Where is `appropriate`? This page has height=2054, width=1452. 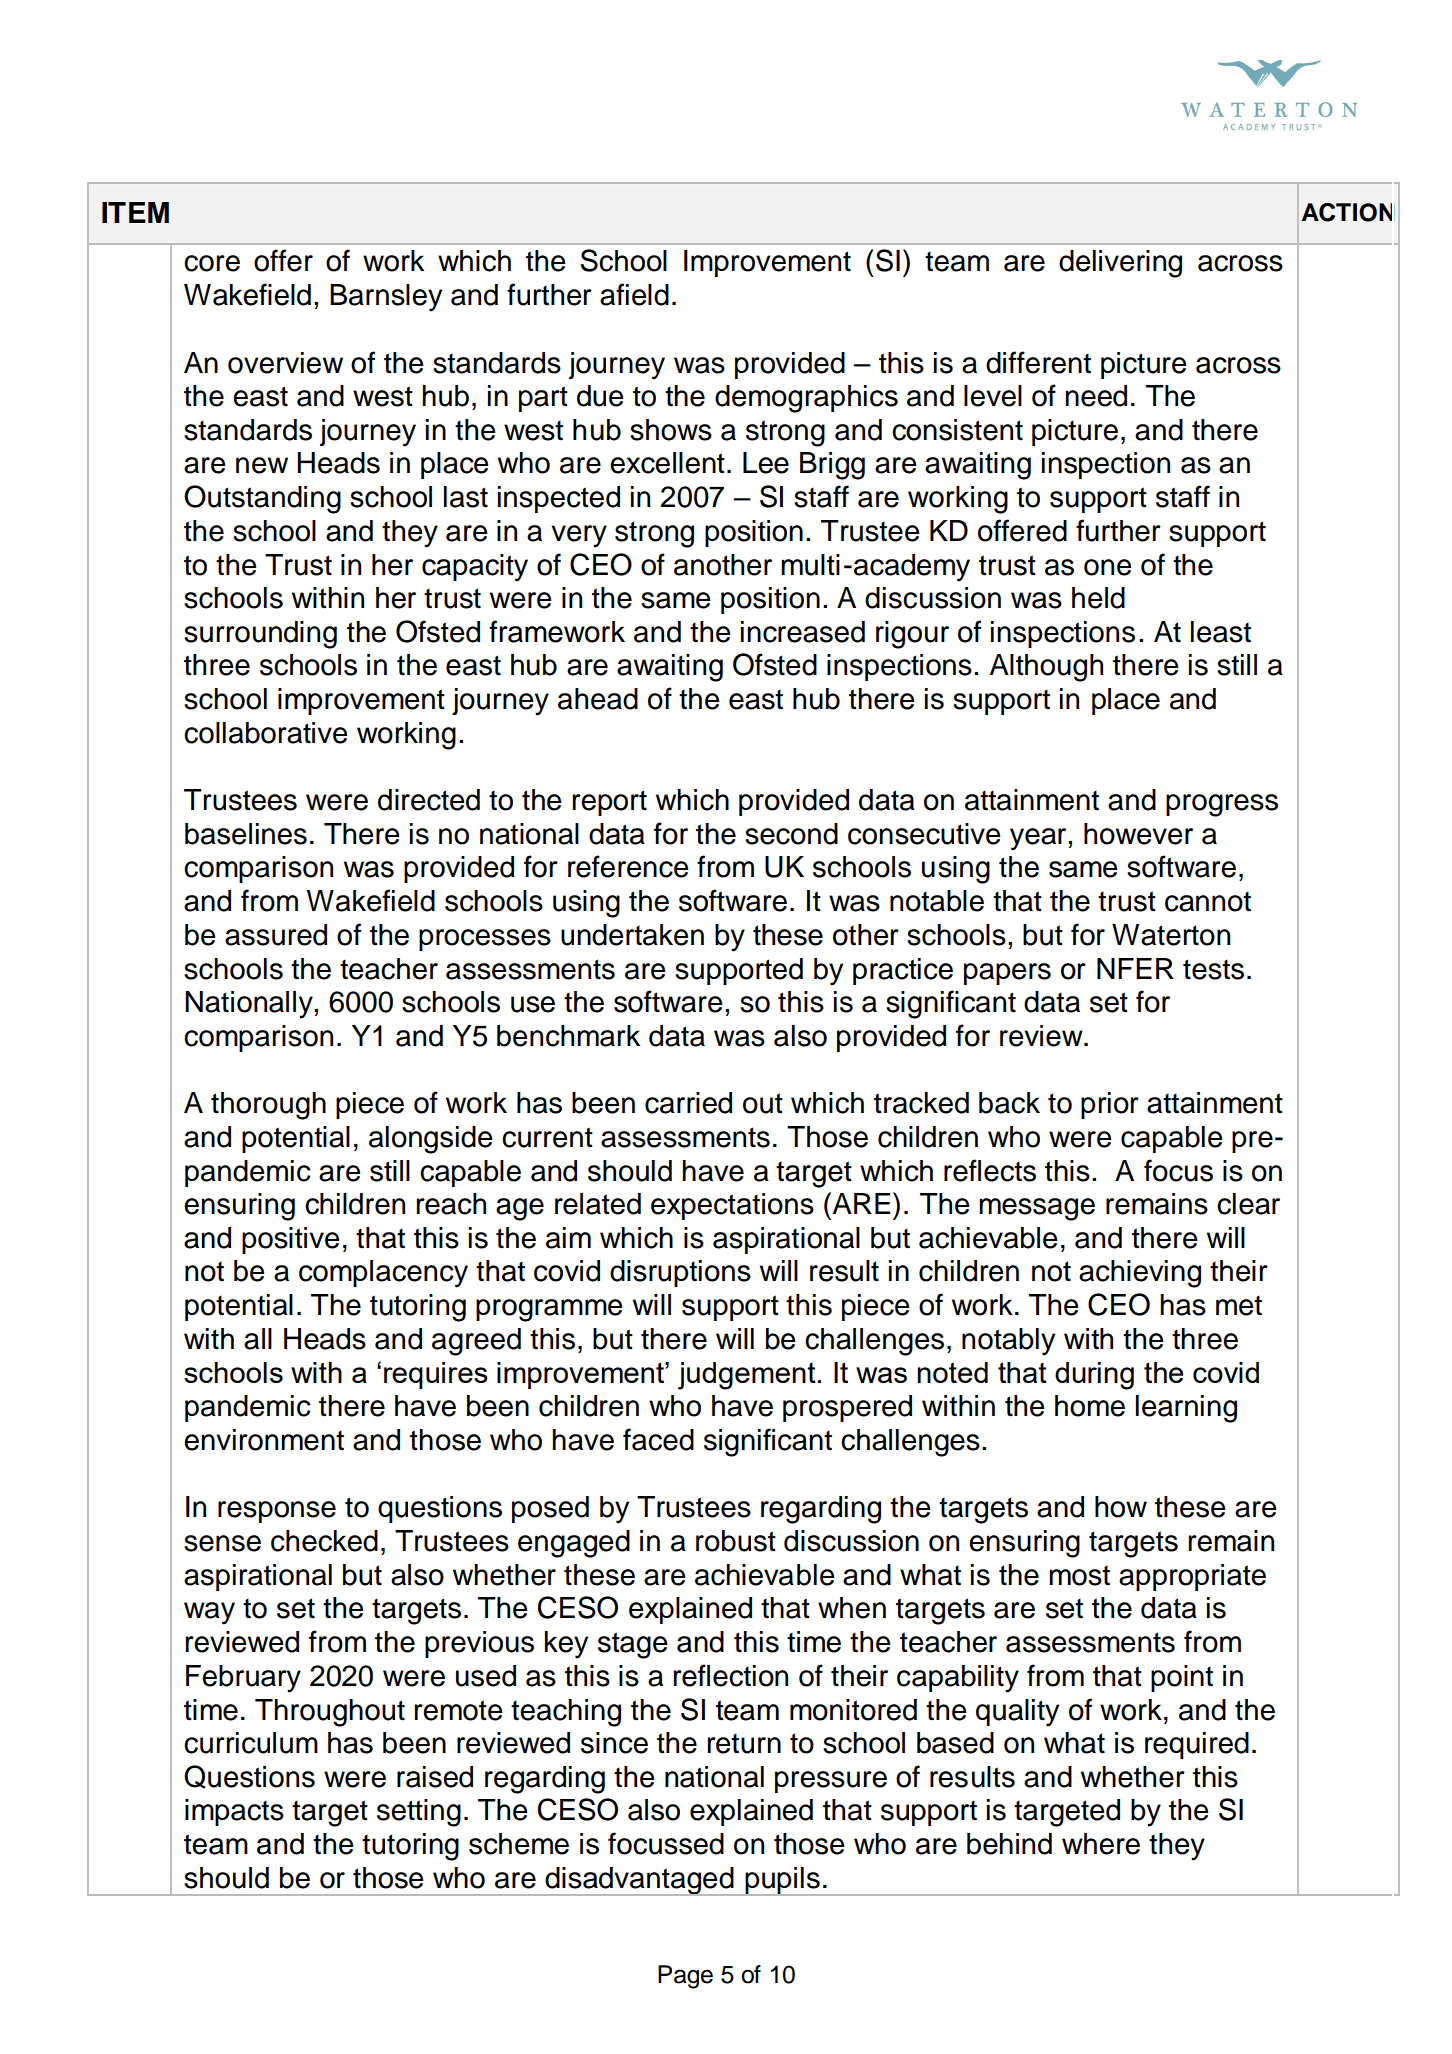
appropriate is located at coordinates (1192, 1577).
